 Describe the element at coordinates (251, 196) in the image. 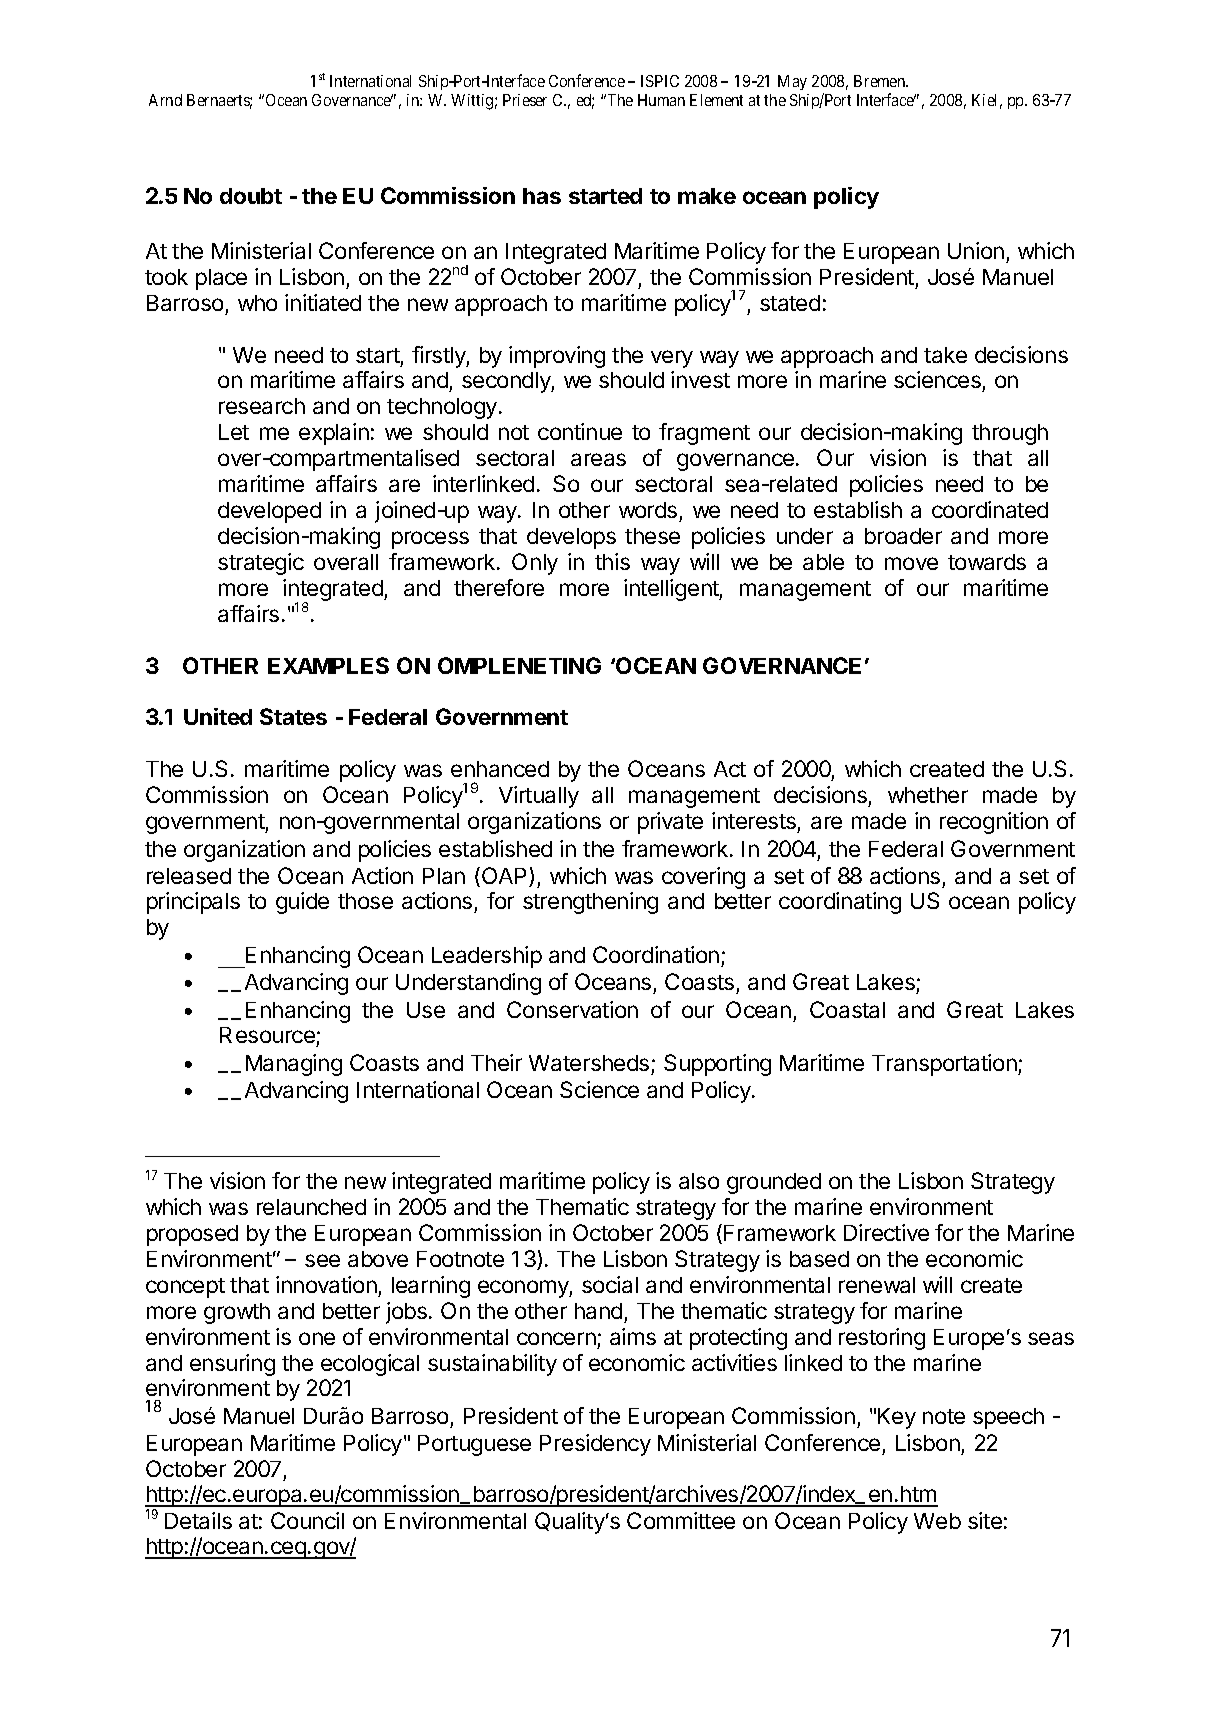

I see `doubt` at that location.
